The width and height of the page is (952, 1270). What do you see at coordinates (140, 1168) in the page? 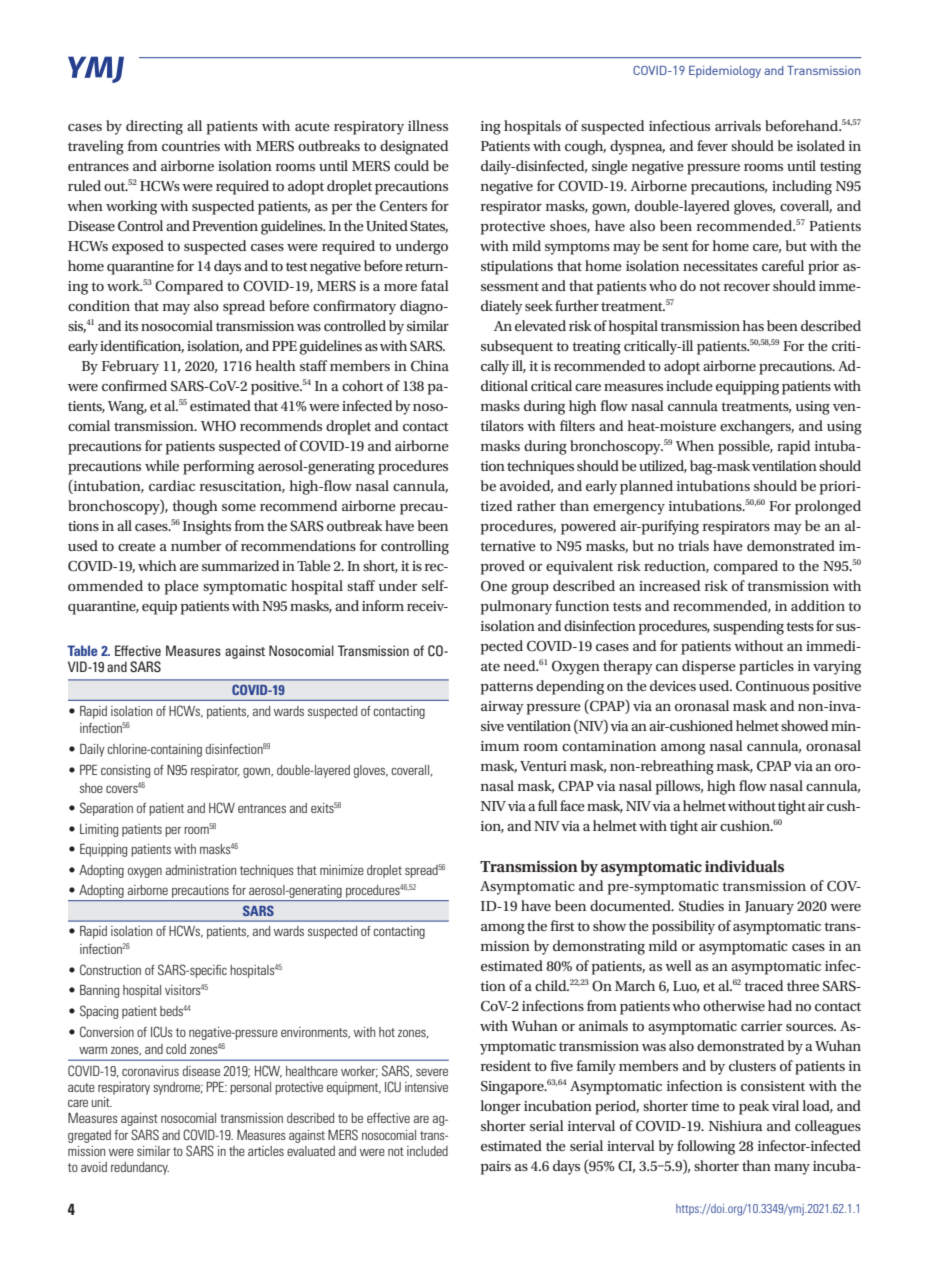
I see `redundancy` at bounding box center [140, 1168].
